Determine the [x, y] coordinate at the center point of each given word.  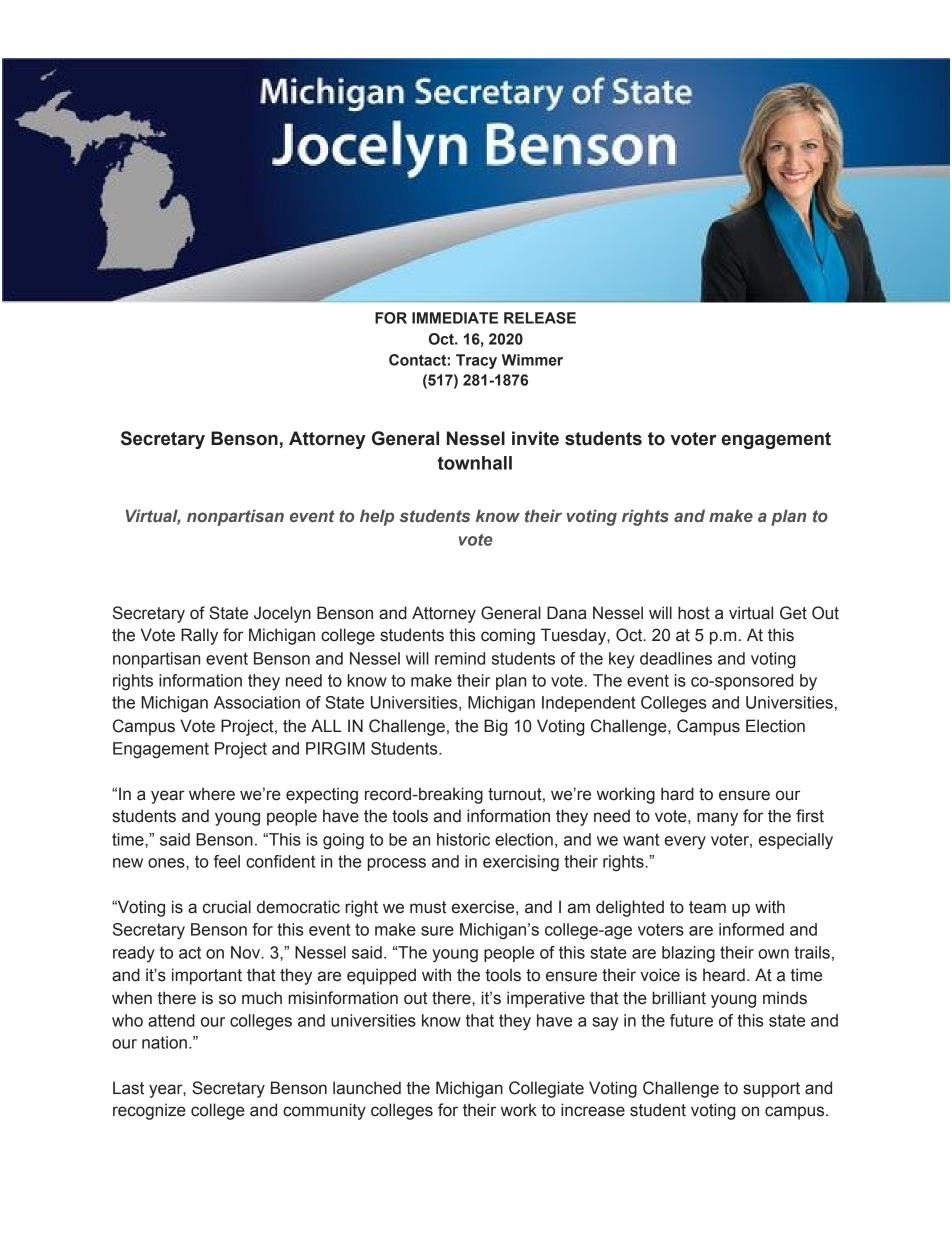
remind [460, 658]
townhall [474, 463]
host [694, 613]
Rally [199, 636]
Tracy [476, 361]
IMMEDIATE [455, 318]
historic [463, 839]
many [717, 819]
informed [751, 929]
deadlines [676, 658]
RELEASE [540, 318]
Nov [247, 952]
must [428, 907]
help [377, 517]
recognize [149, 1111]
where [212, 794]
